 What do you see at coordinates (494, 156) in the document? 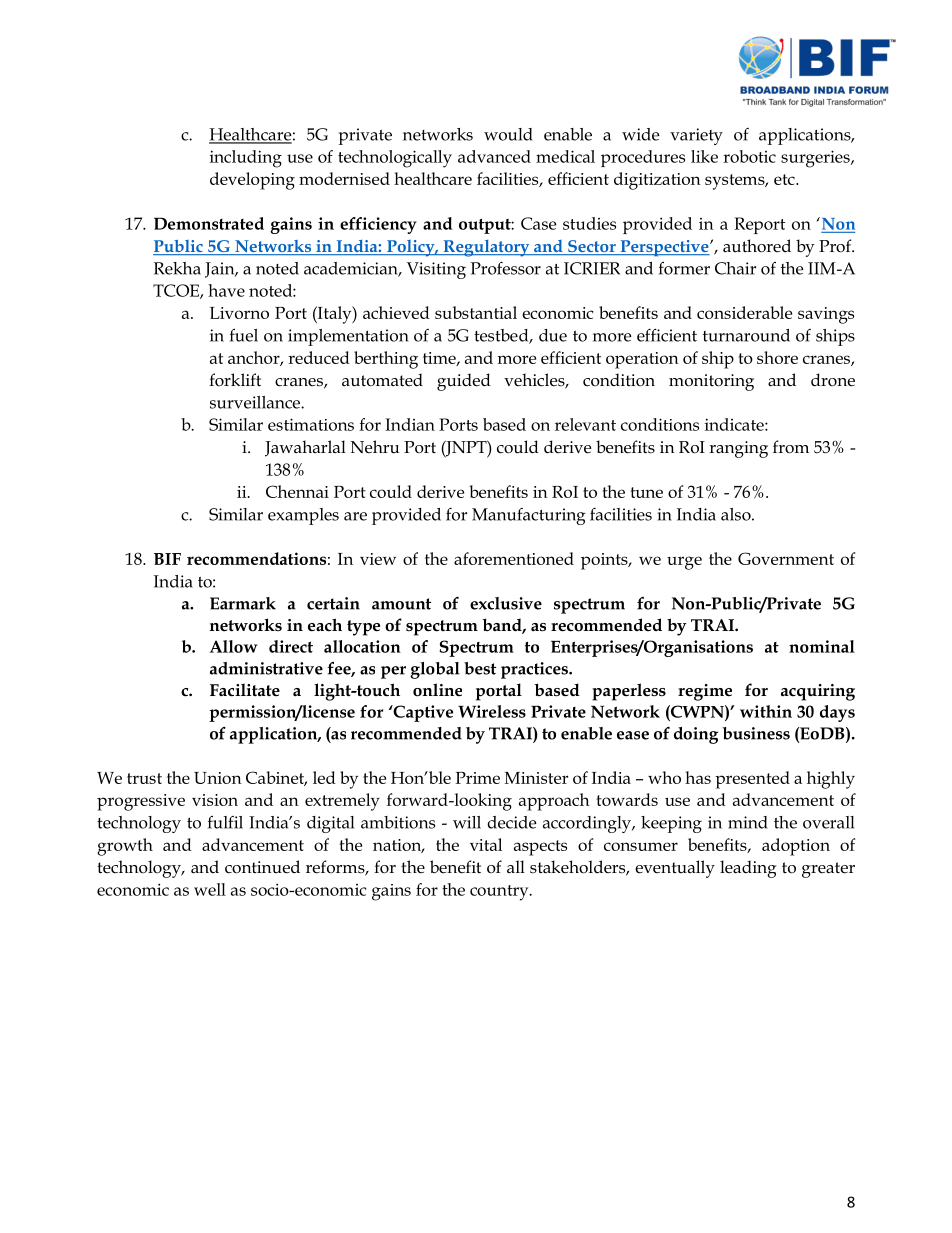
I see `advanced` at bounding box center [494, 156].
